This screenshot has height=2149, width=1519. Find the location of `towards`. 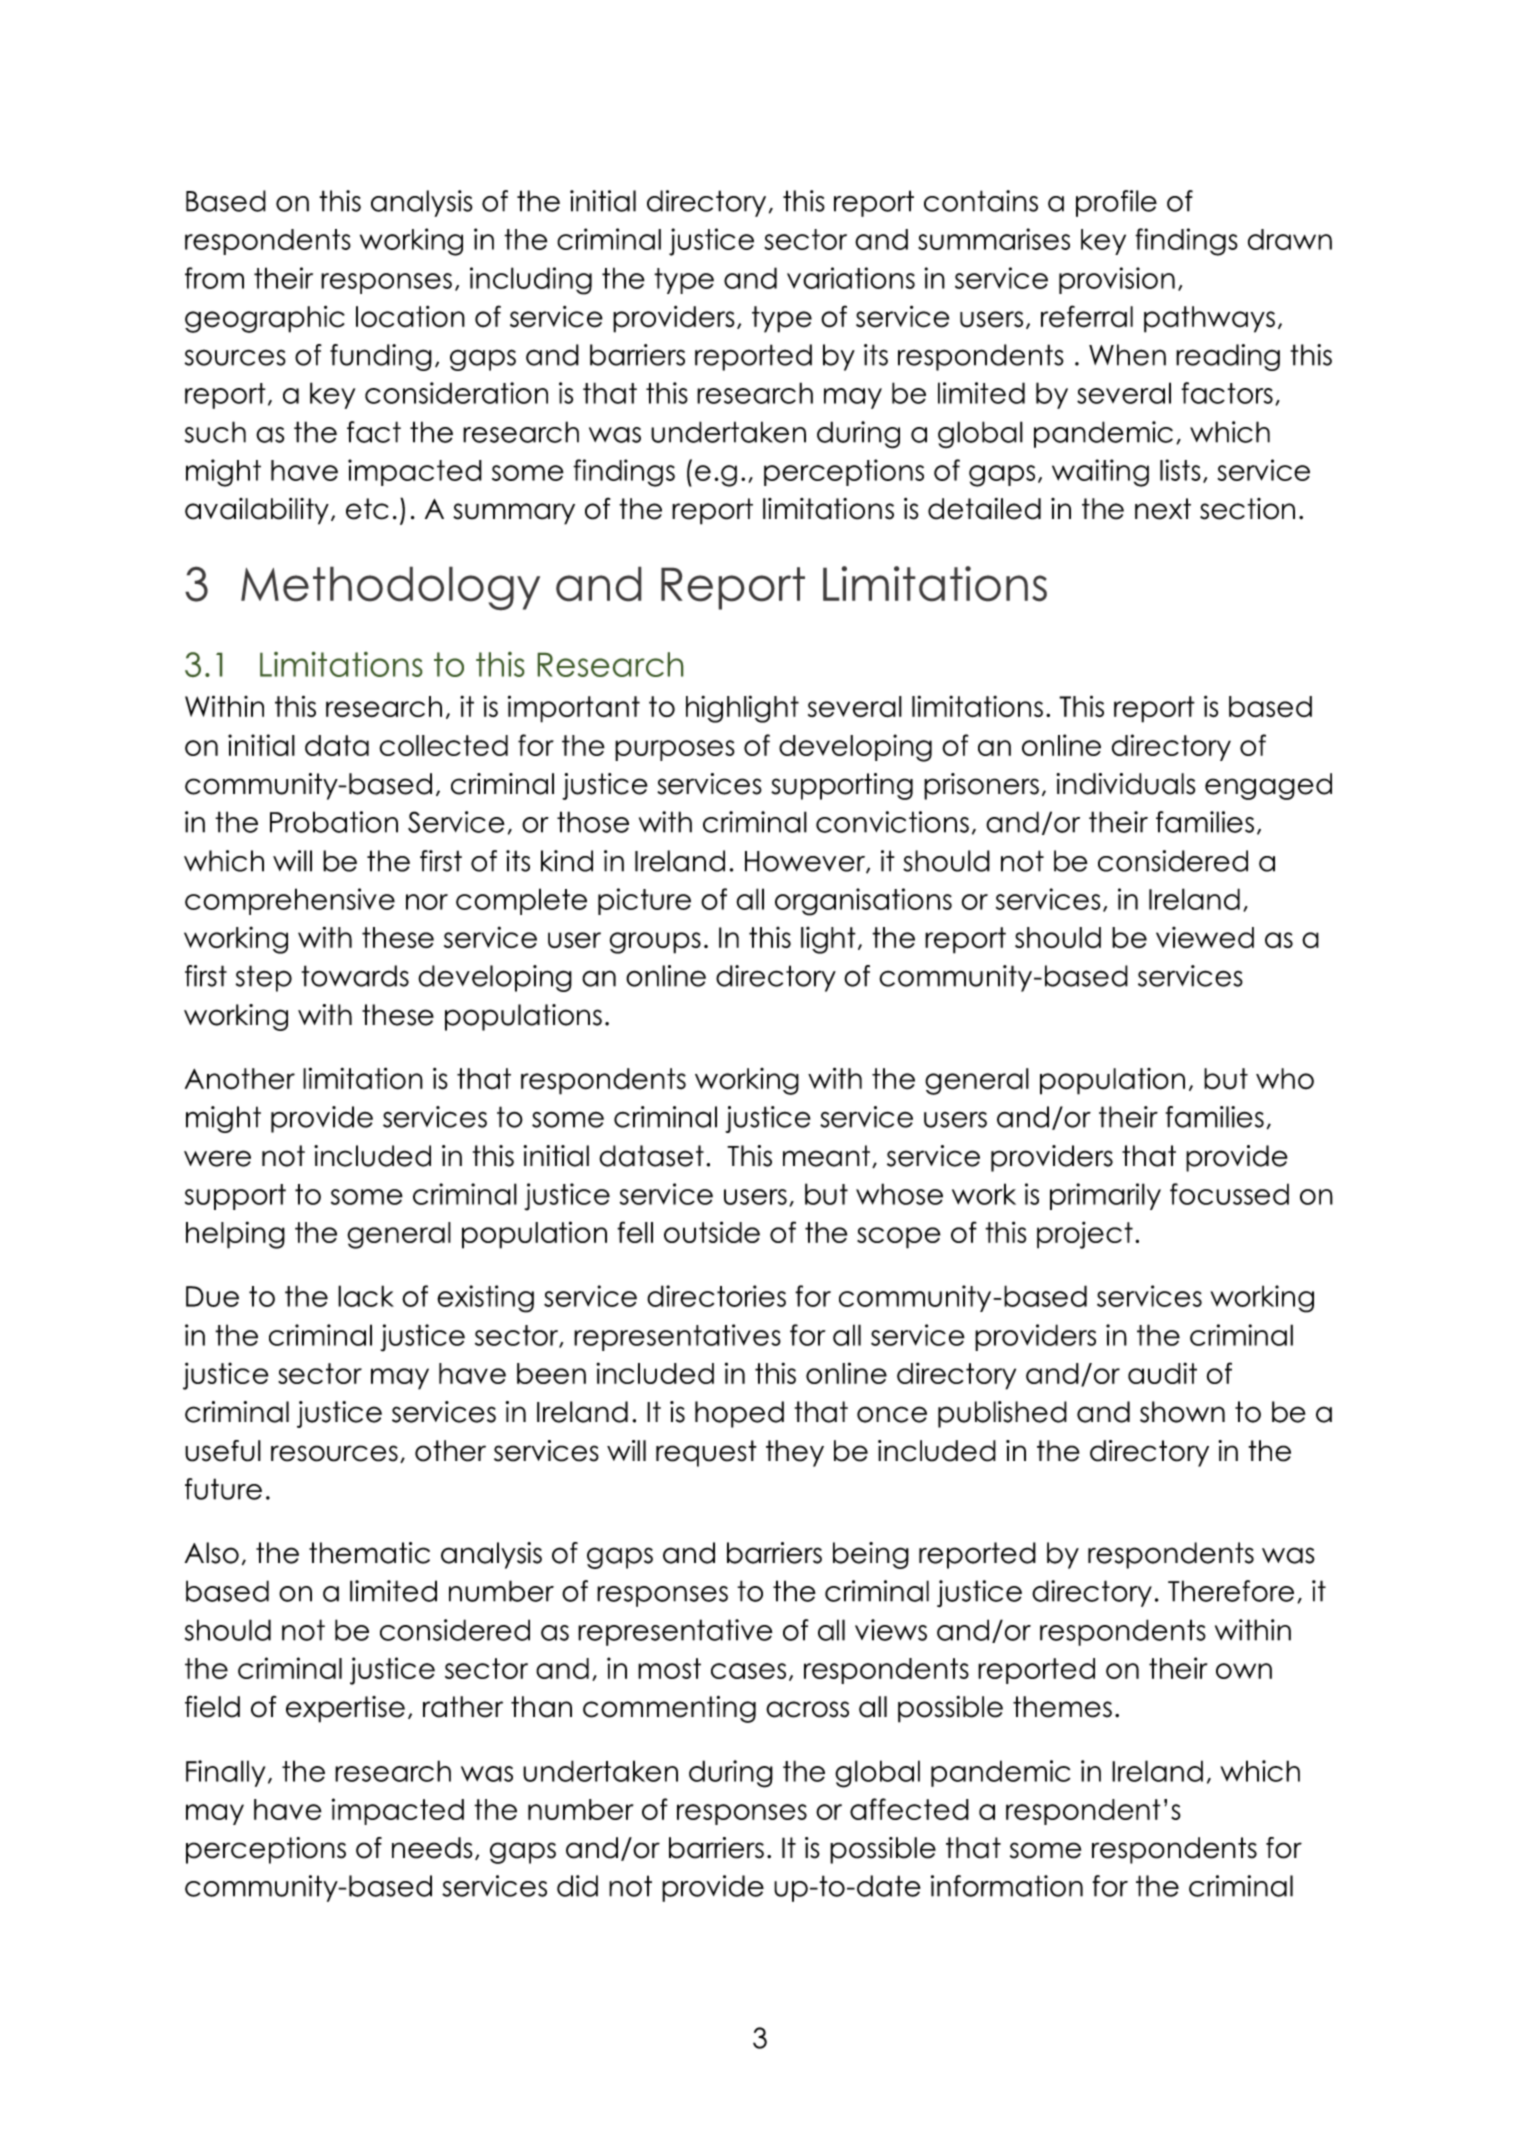

towards is located at coordinates (355, 976).
